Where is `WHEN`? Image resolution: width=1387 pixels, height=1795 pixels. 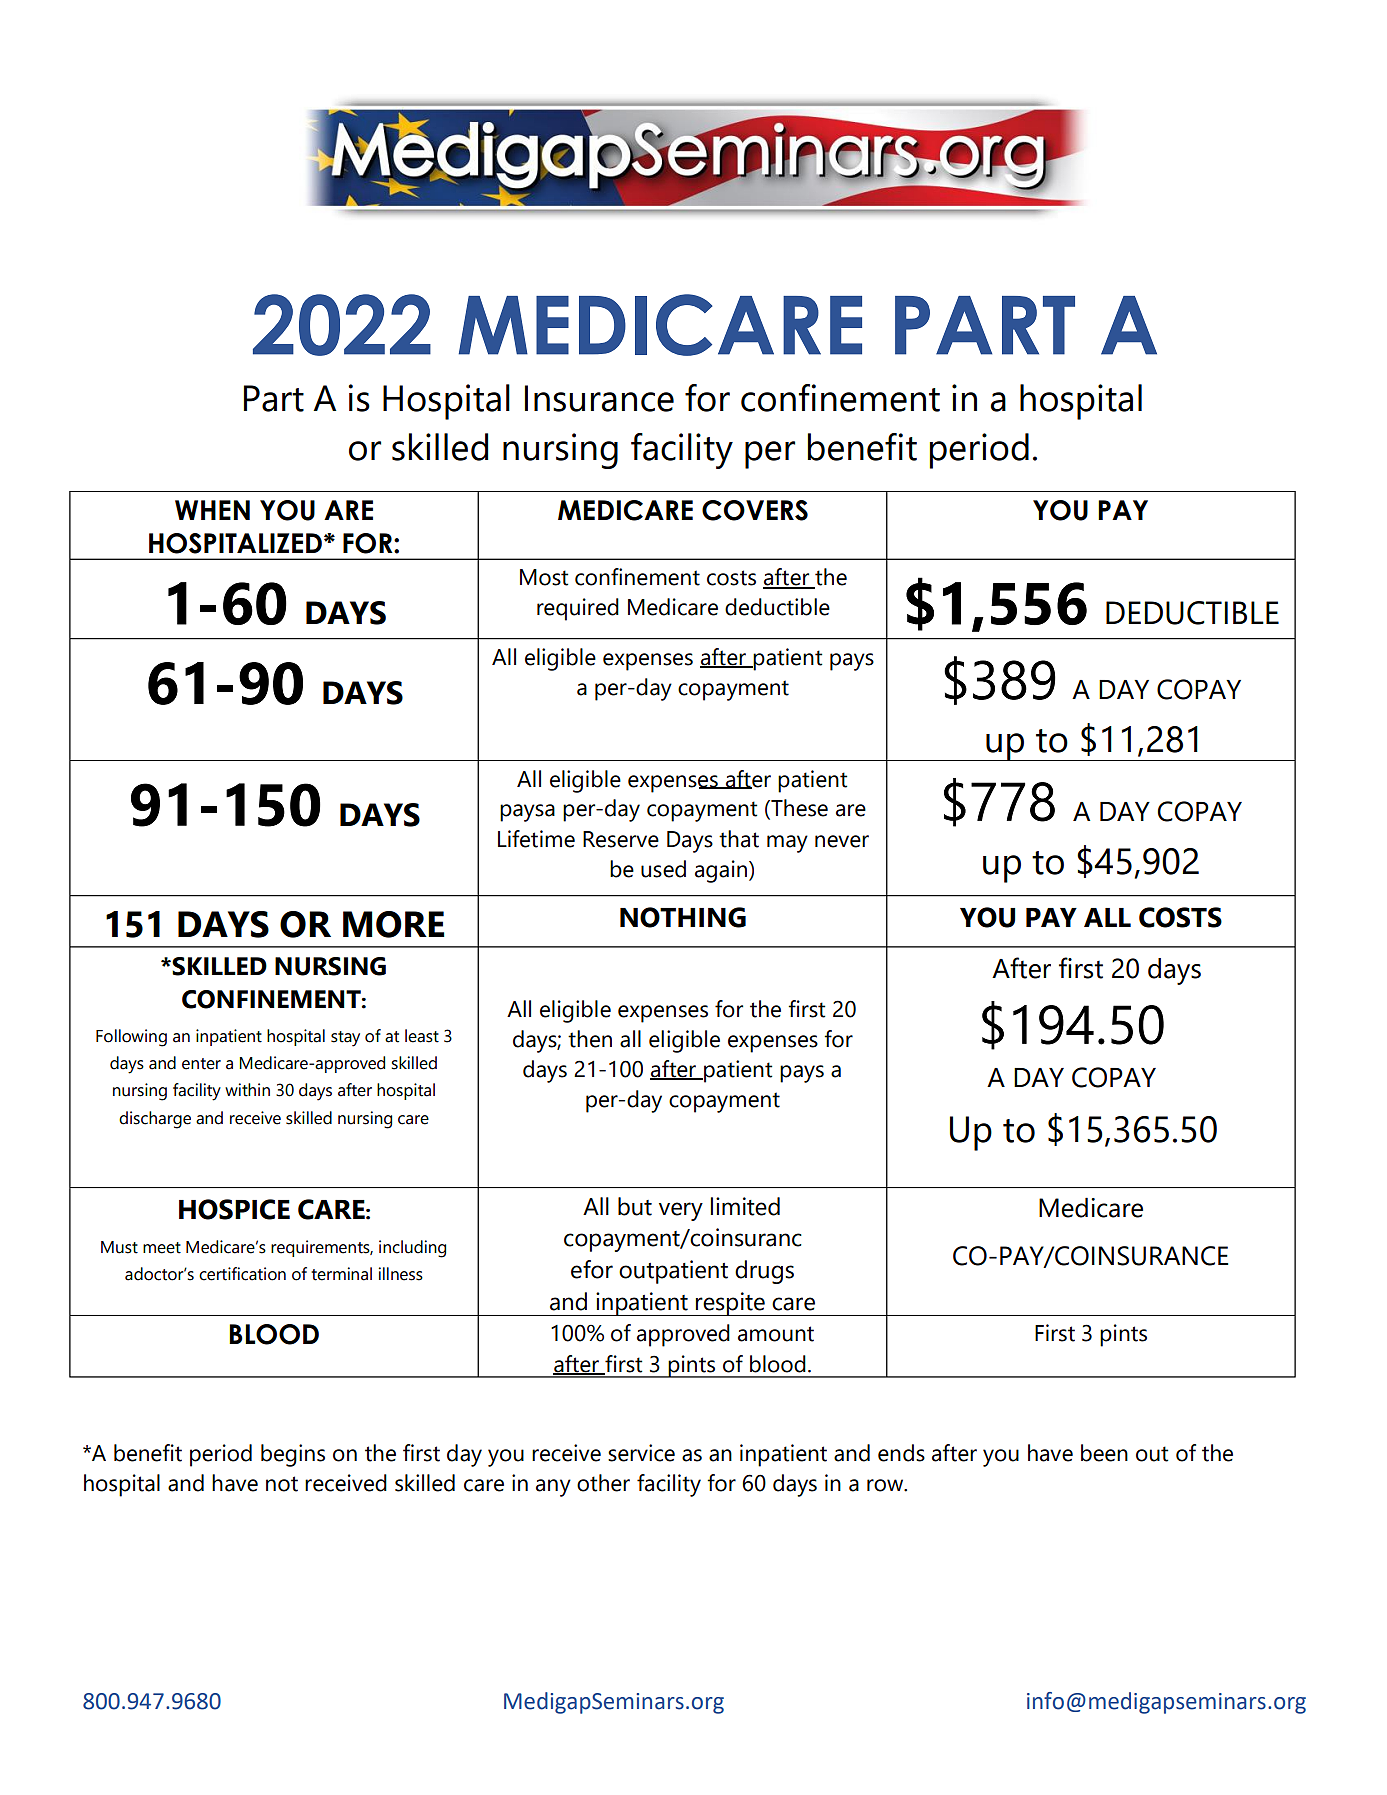
WHEN is located at coordinates (212, 510).
